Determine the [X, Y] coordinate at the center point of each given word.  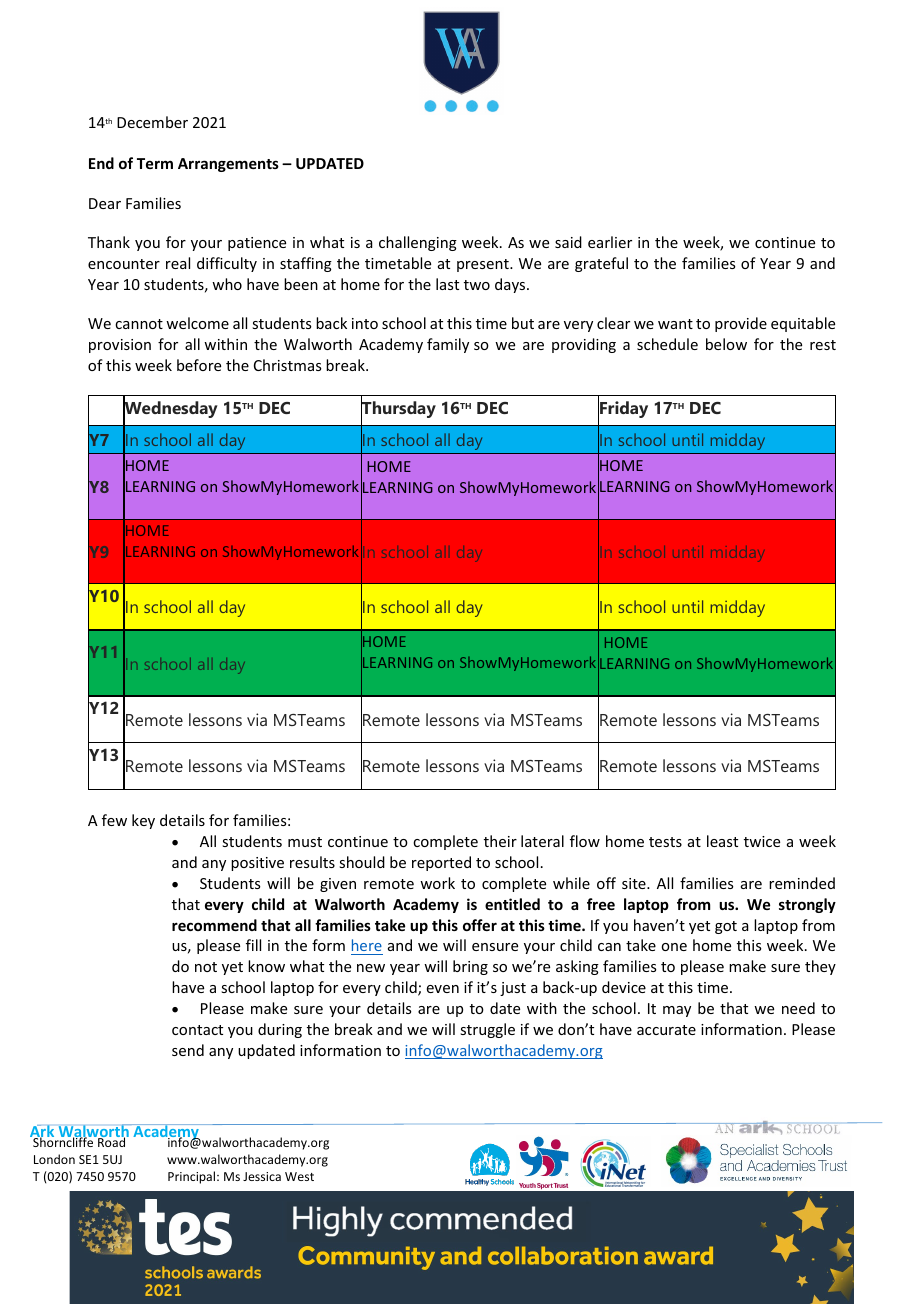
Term [155, 163]
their [500, 841]
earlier [610, 242]
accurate [666, 1030]
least [722, 841]
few [114, 820]
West [299, 1176]
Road [112, 1141]
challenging [418, 243]
